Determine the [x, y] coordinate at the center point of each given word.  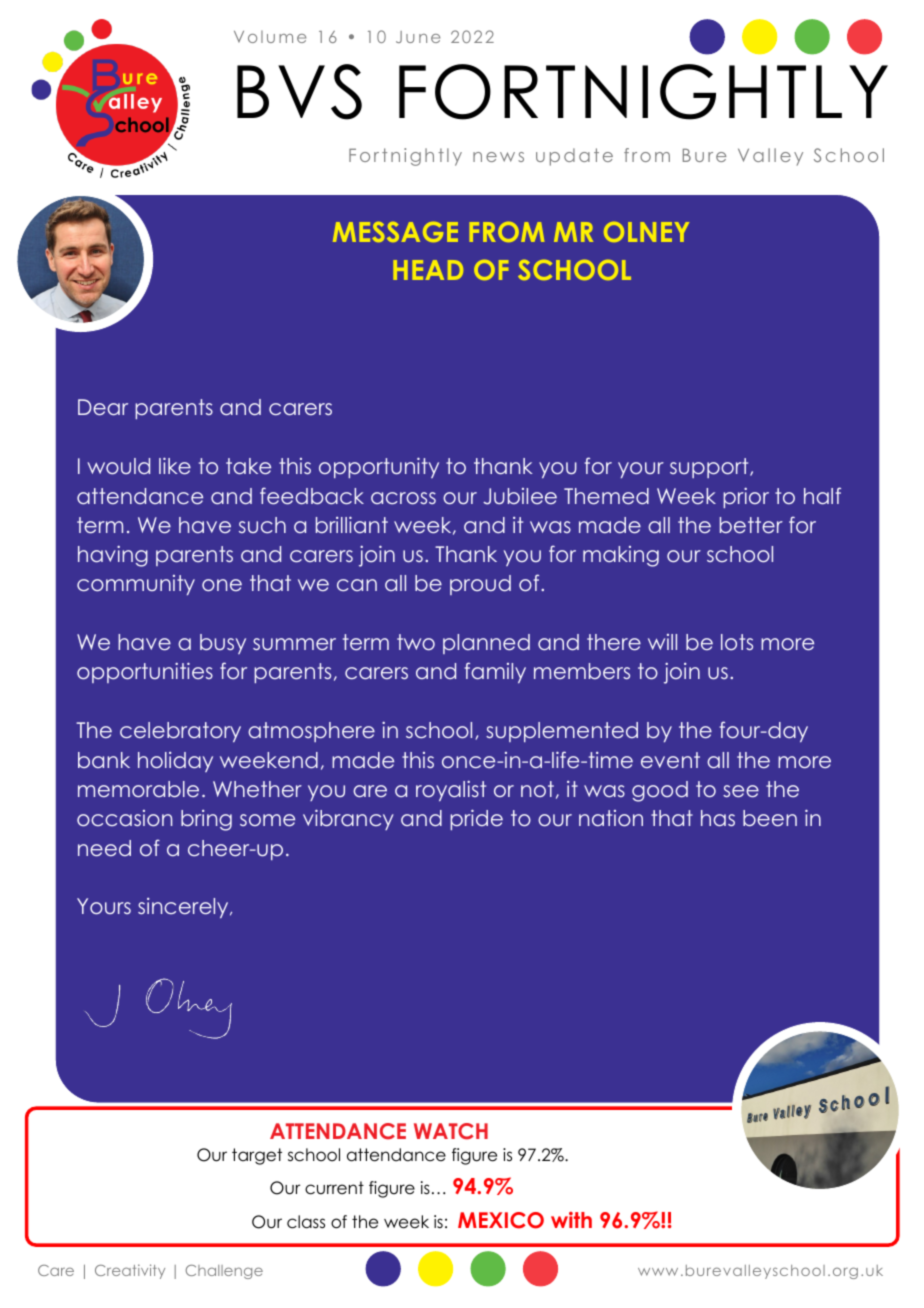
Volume [270, 37]
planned [486, 644]
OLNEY [646, 232]
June [418, 37]
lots [737, 642]
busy [223, 644]
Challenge [224, 1272]
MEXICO [501, 1220]
